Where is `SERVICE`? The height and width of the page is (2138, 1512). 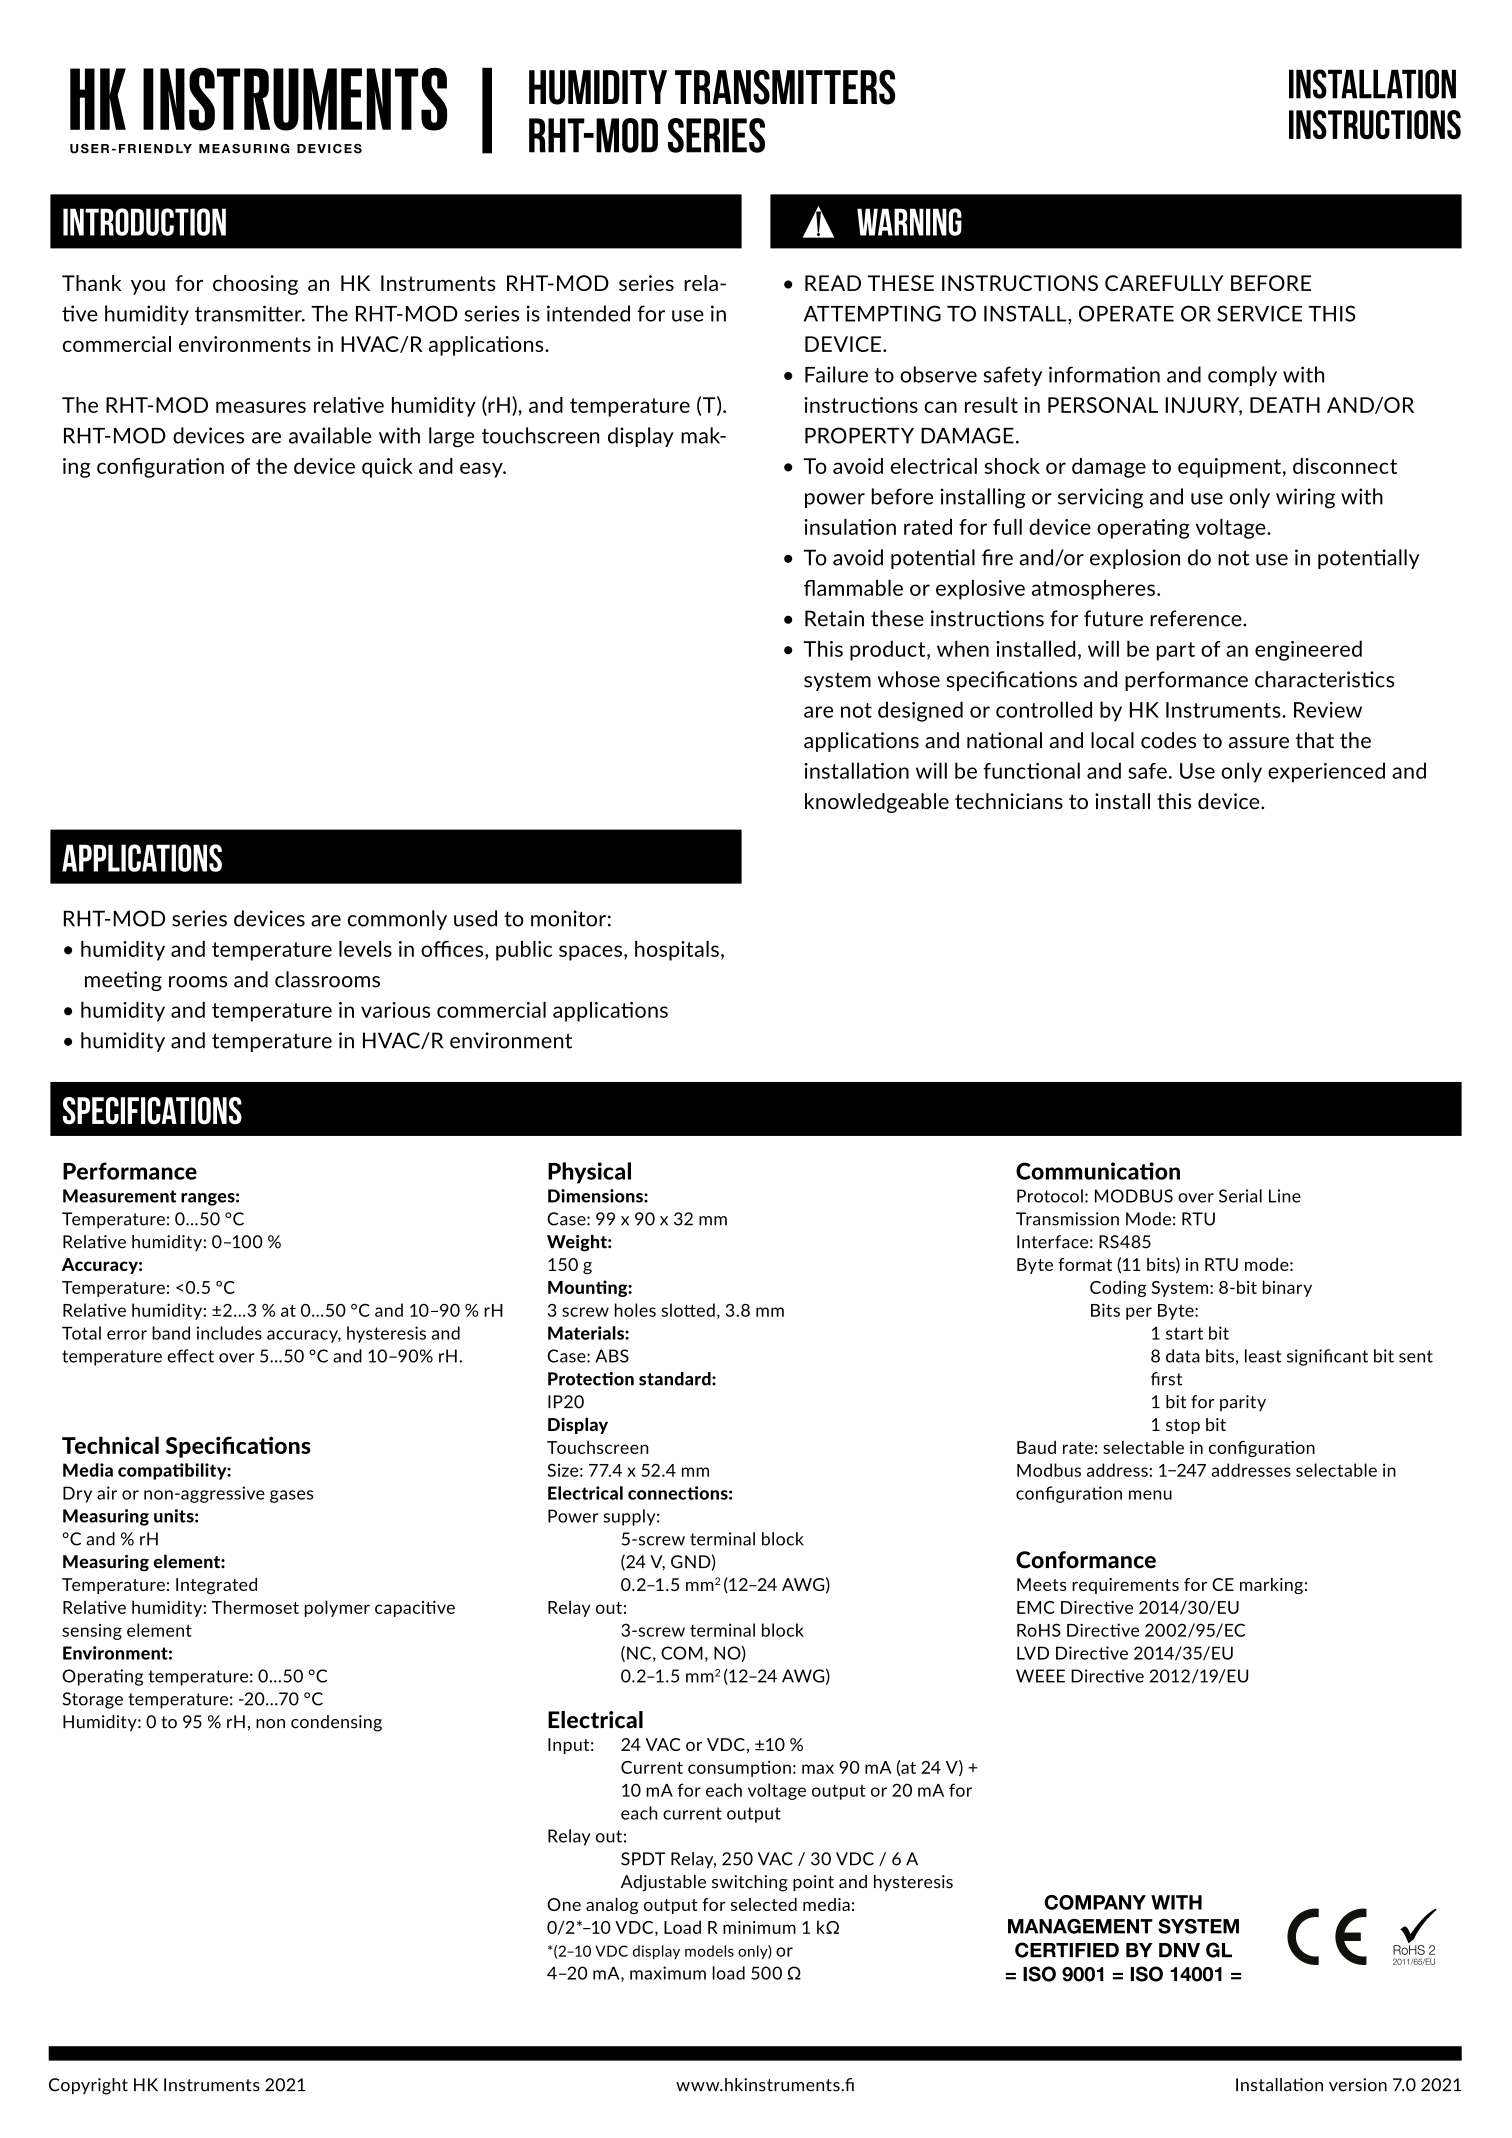 SERVICE is located at coordinates (1259, 313).
